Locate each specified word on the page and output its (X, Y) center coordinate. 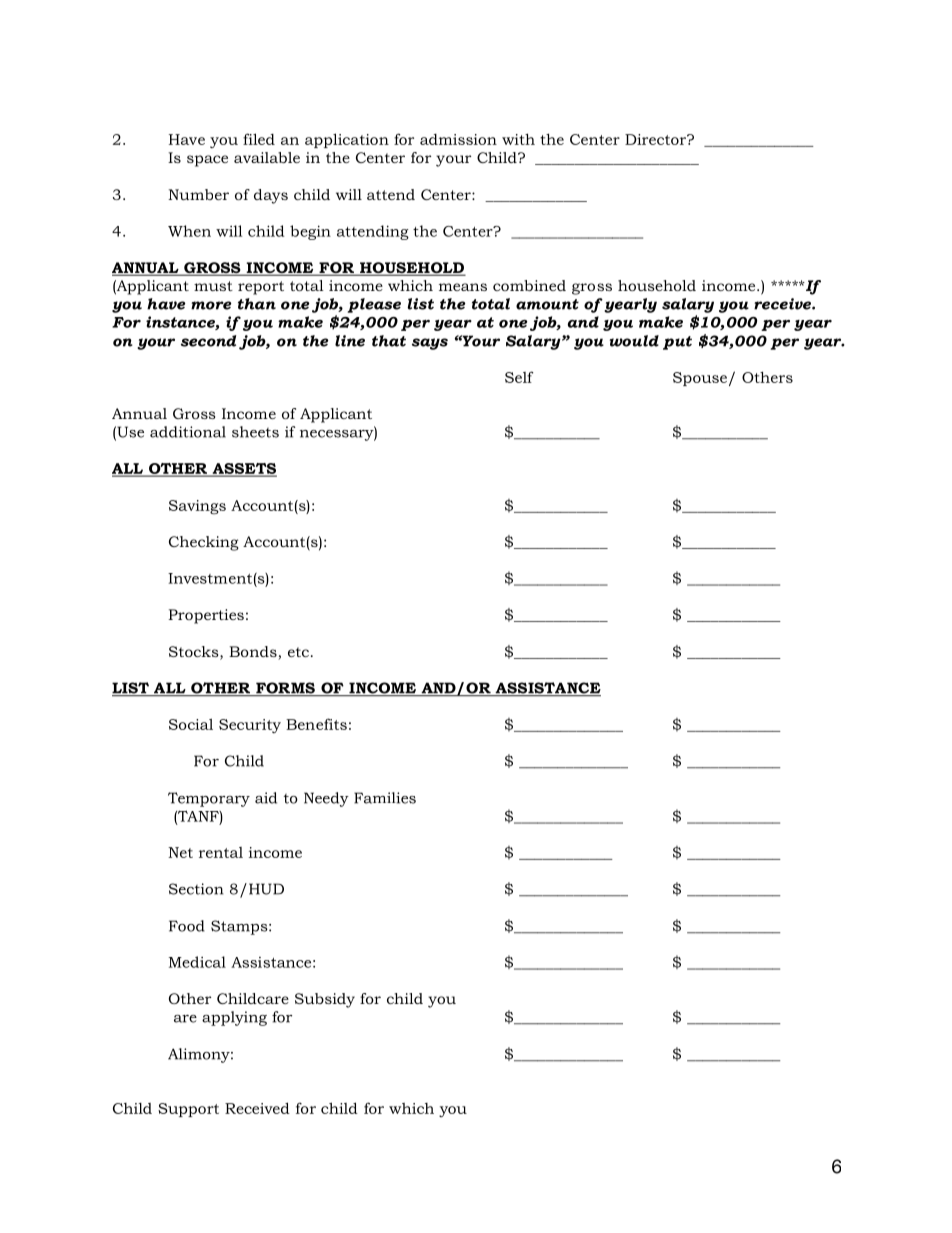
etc (298, 652)
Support (188, 1110)
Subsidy (325, 1000)
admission (458, 139)
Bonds (254, 653)
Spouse (700, 379)
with (518, 139)
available (267, 157)
